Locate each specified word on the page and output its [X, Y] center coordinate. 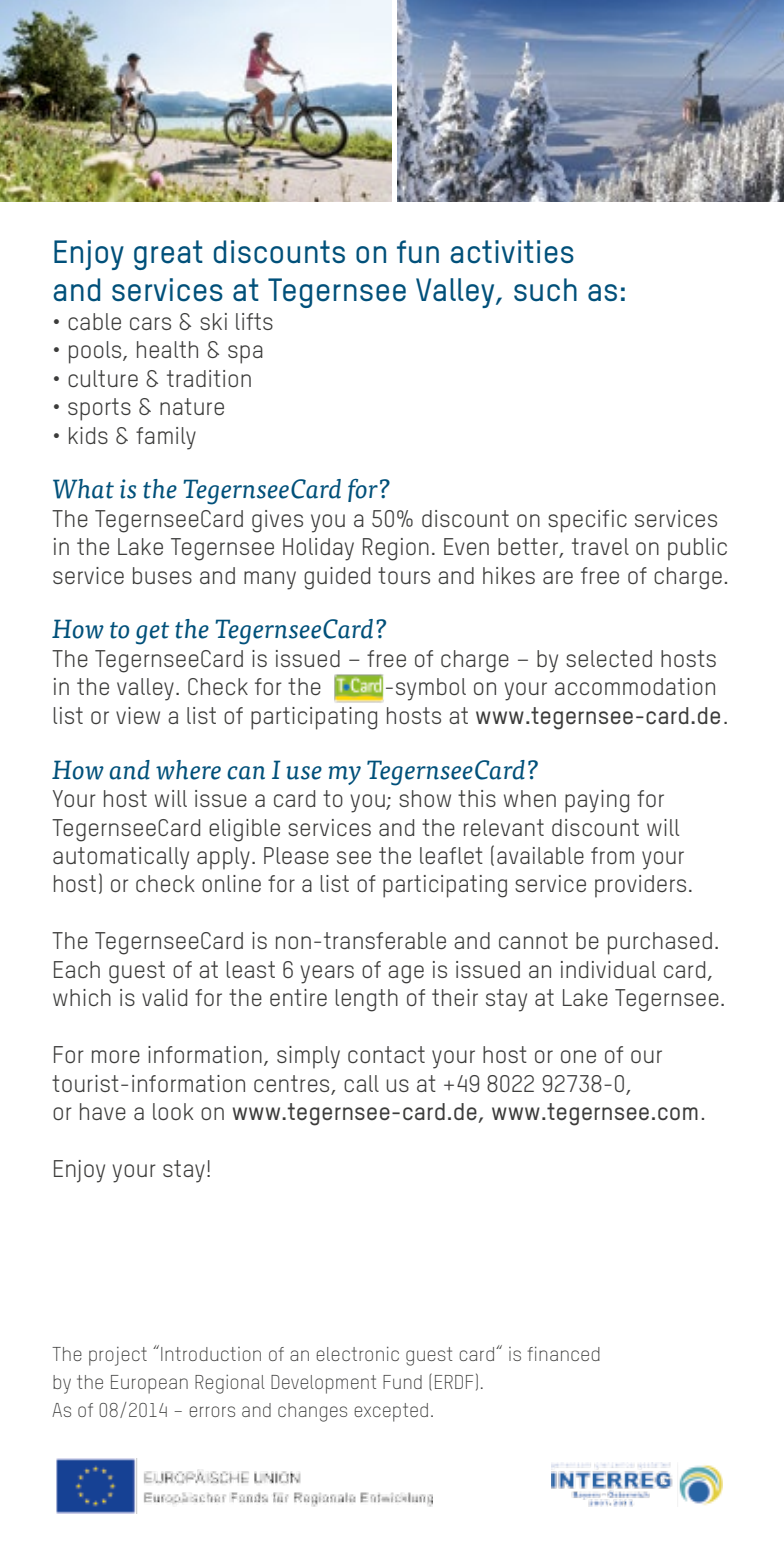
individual [608, 969]
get [152, 633]
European [149, 1384]
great [168, 255]
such [545, 290]
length [367, 1000]
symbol [431, 689]
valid [164, 997]
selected [609, 658]
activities [512, 252]
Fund [402, 1382]
